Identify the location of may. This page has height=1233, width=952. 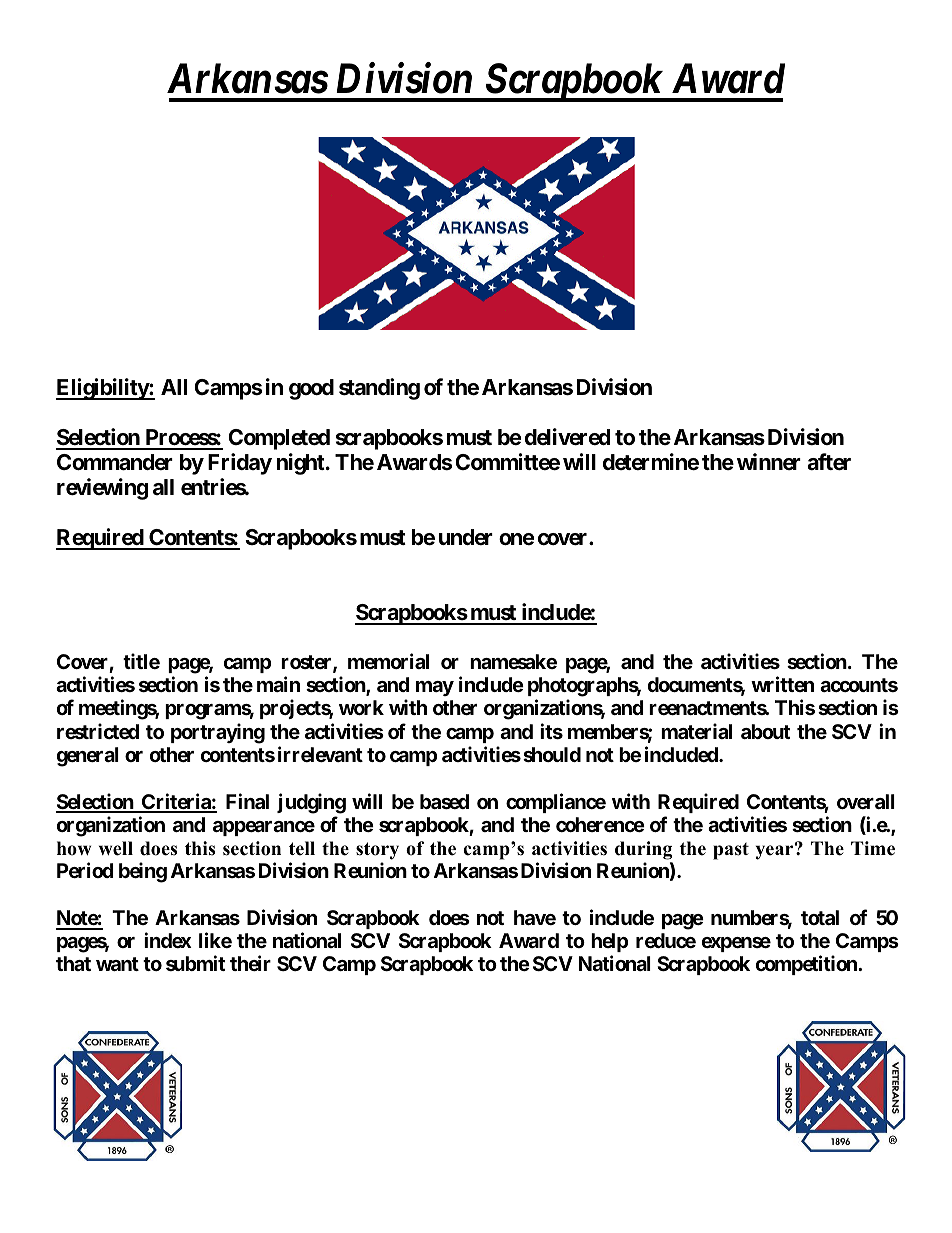
(435, 688).
